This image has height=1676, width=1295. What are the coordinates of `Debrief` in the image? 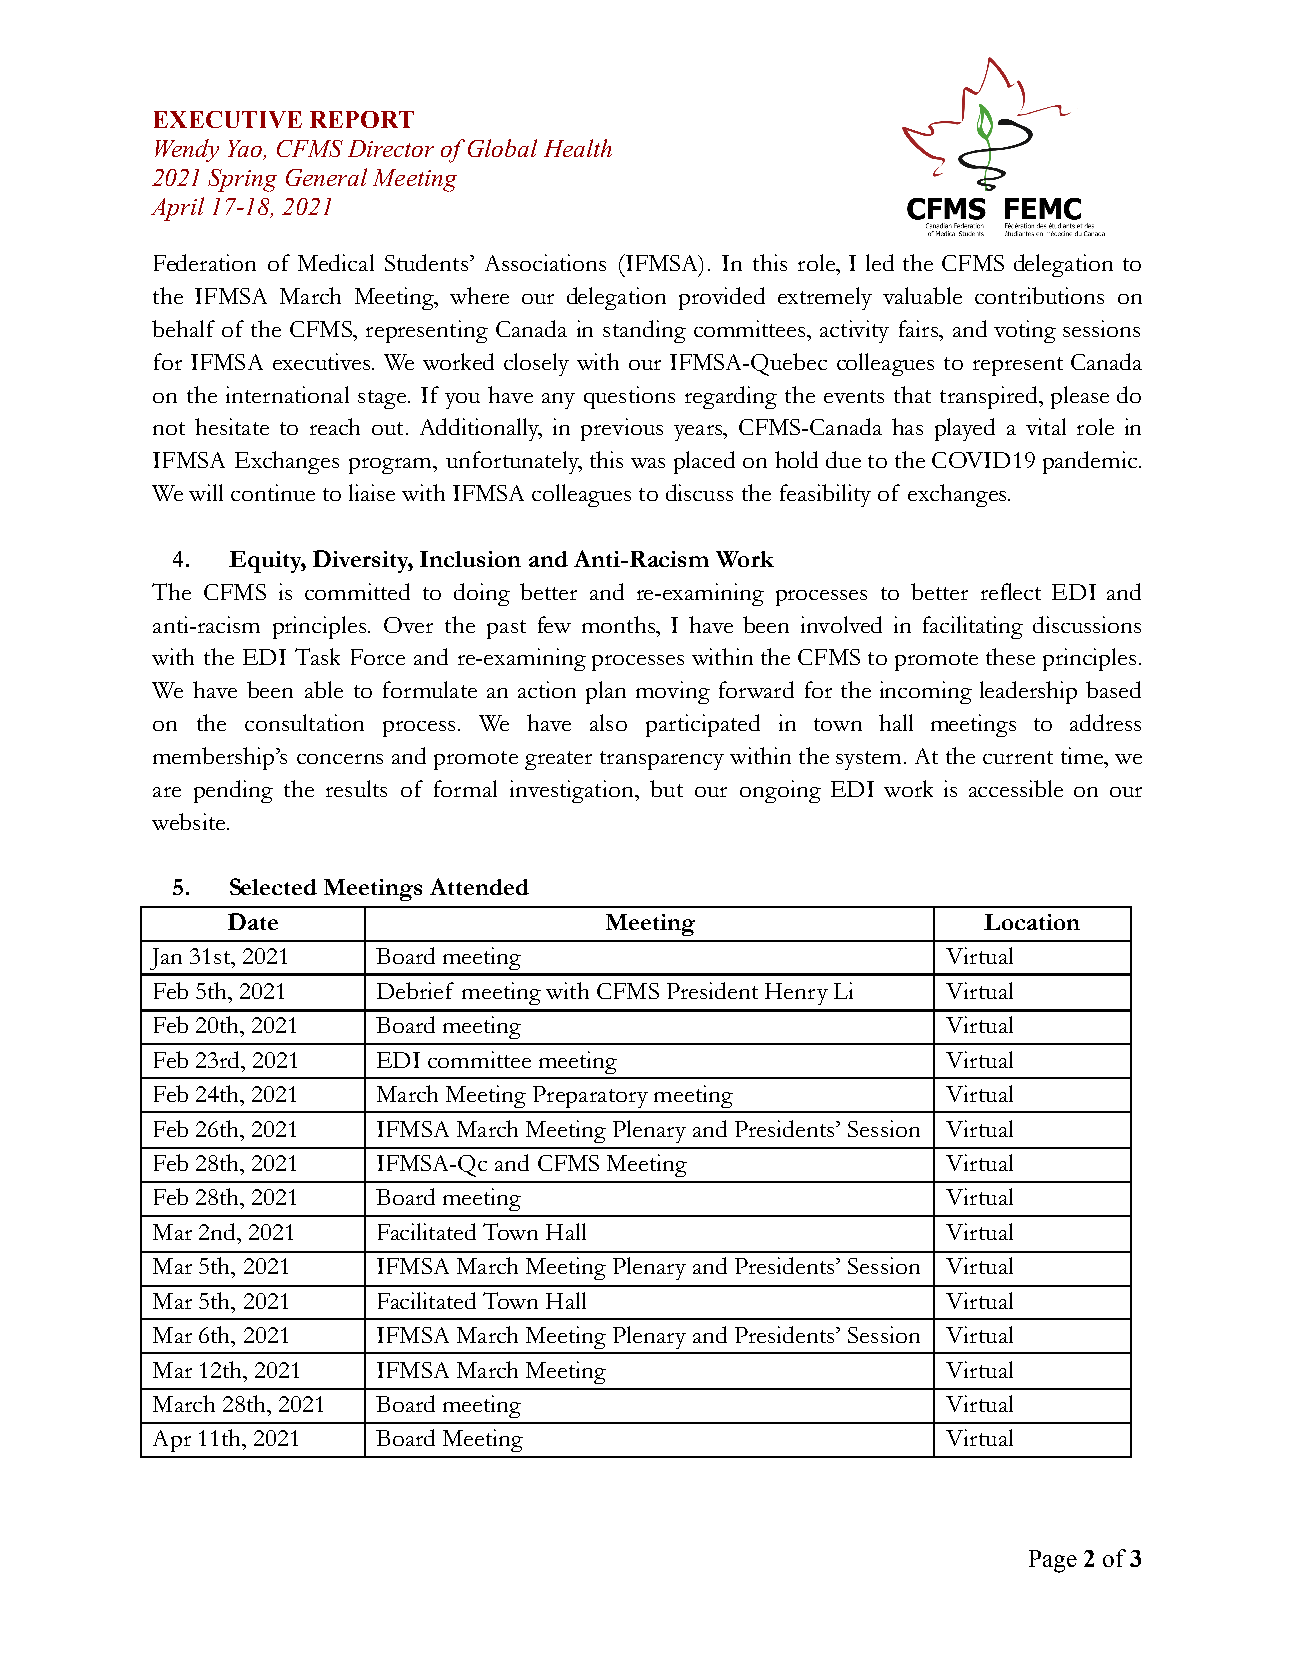 It's located at (415, 990).
